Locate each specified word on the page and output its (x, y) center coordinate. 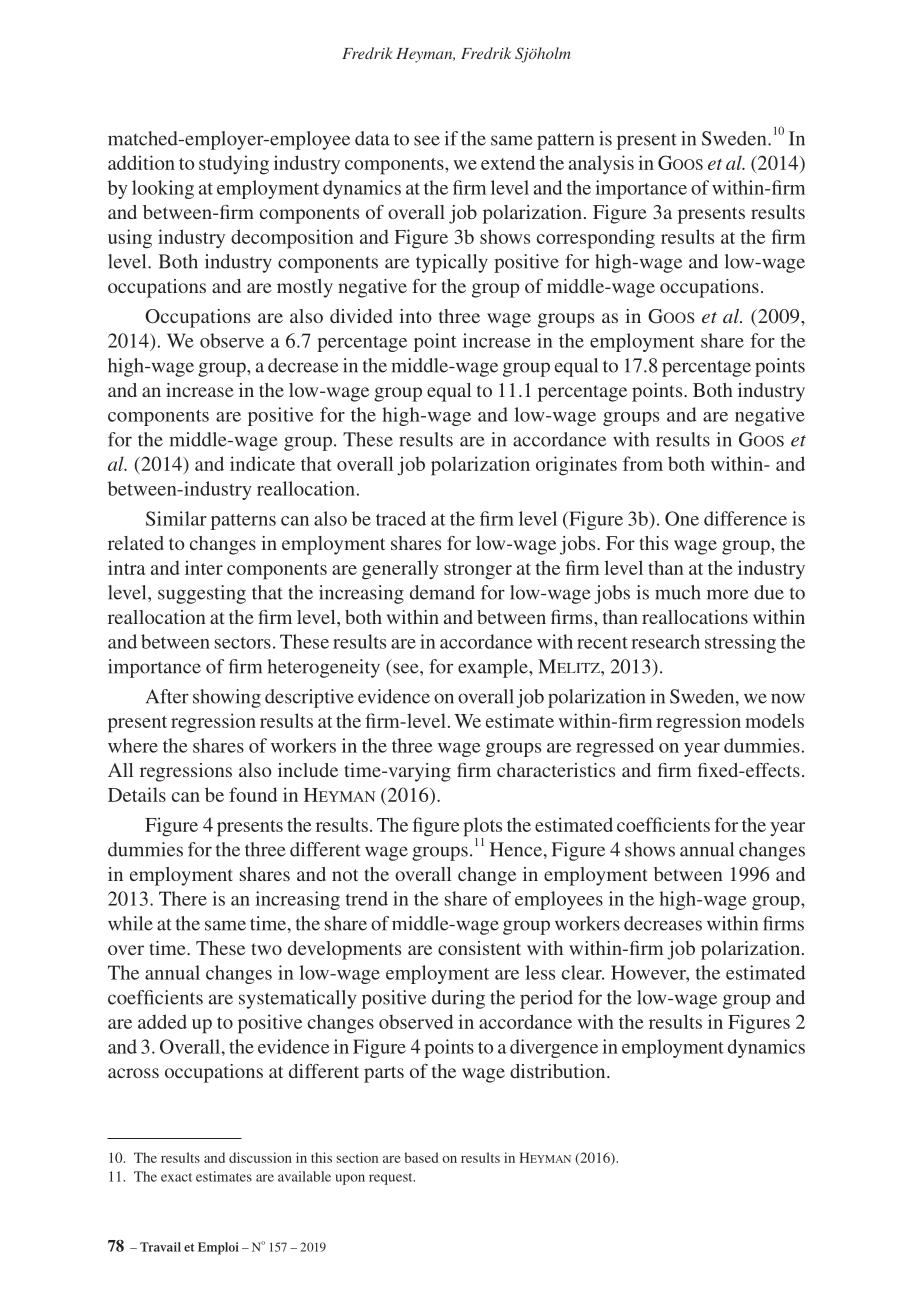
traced (401, 518)
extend (508, 162)
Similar (176, 518)
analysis (601, 164)
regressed (615, 747)
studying (234, 165)
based (421, 1157)
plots (482, 828)
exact (176, 1177)
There (183, 898)
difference (745, 518)
